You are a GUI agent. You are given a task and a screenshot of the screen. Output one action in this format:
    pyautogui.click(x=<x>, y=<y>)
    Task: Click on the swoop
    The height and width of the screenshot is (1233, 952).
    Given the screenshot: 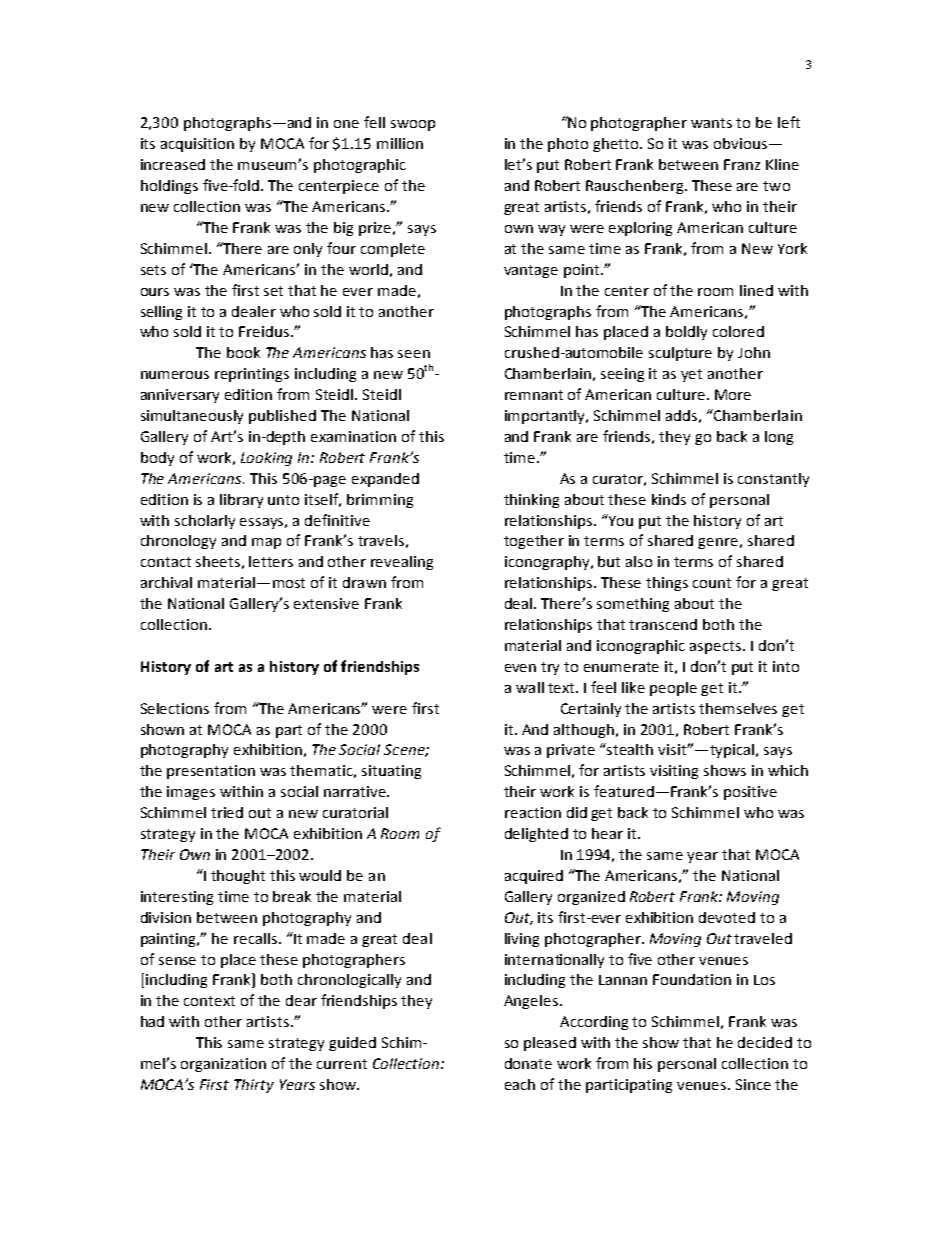 What is the action you would take?
    pyautogui.click(x=413, y=125)
